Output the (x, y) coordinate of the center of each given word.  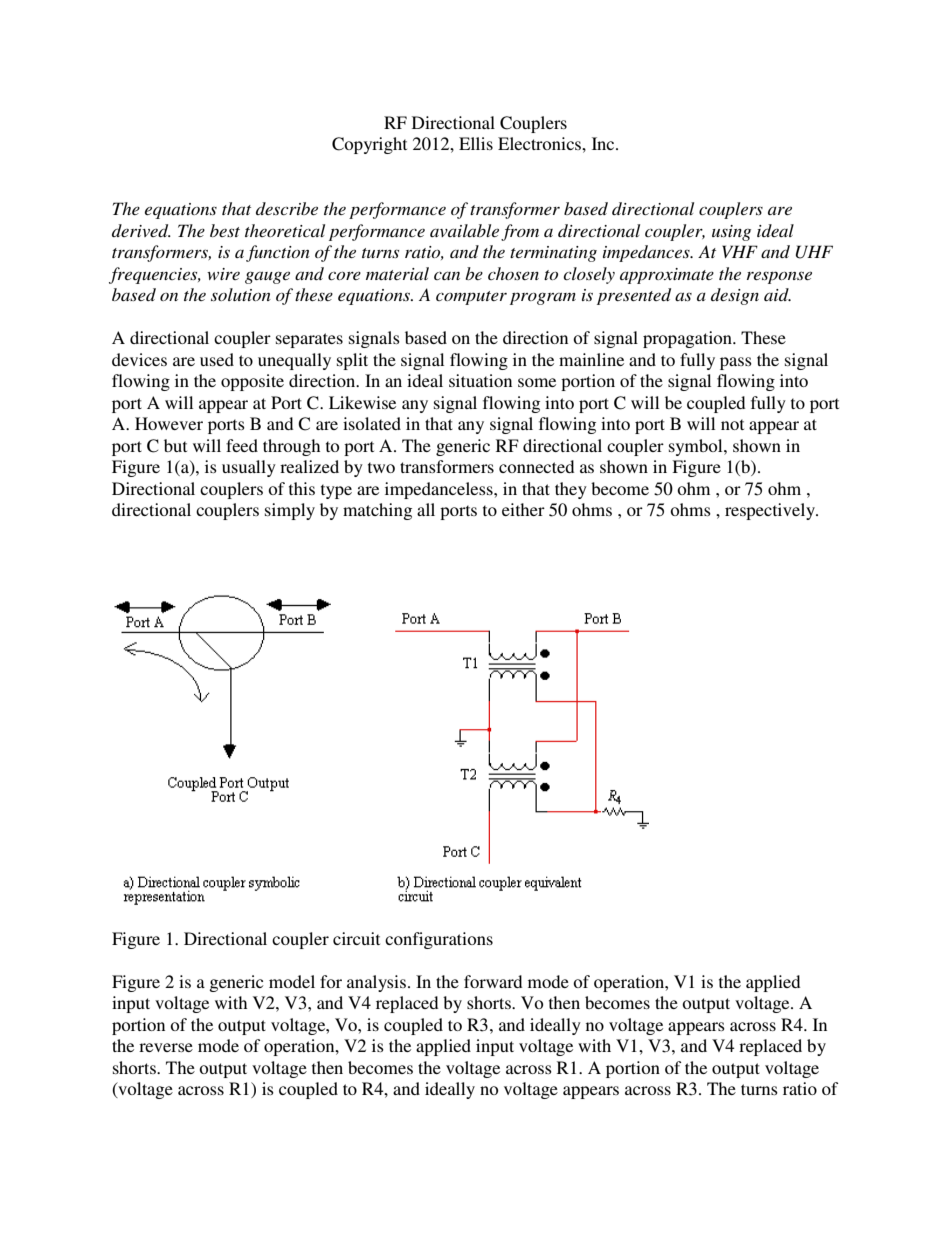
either (523, 509)
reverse (166, 1047)
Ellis (476, 143)
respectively (771, 511)
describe (287, 208)
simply (290, 511)
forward (493, 981)
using (731, 233)
